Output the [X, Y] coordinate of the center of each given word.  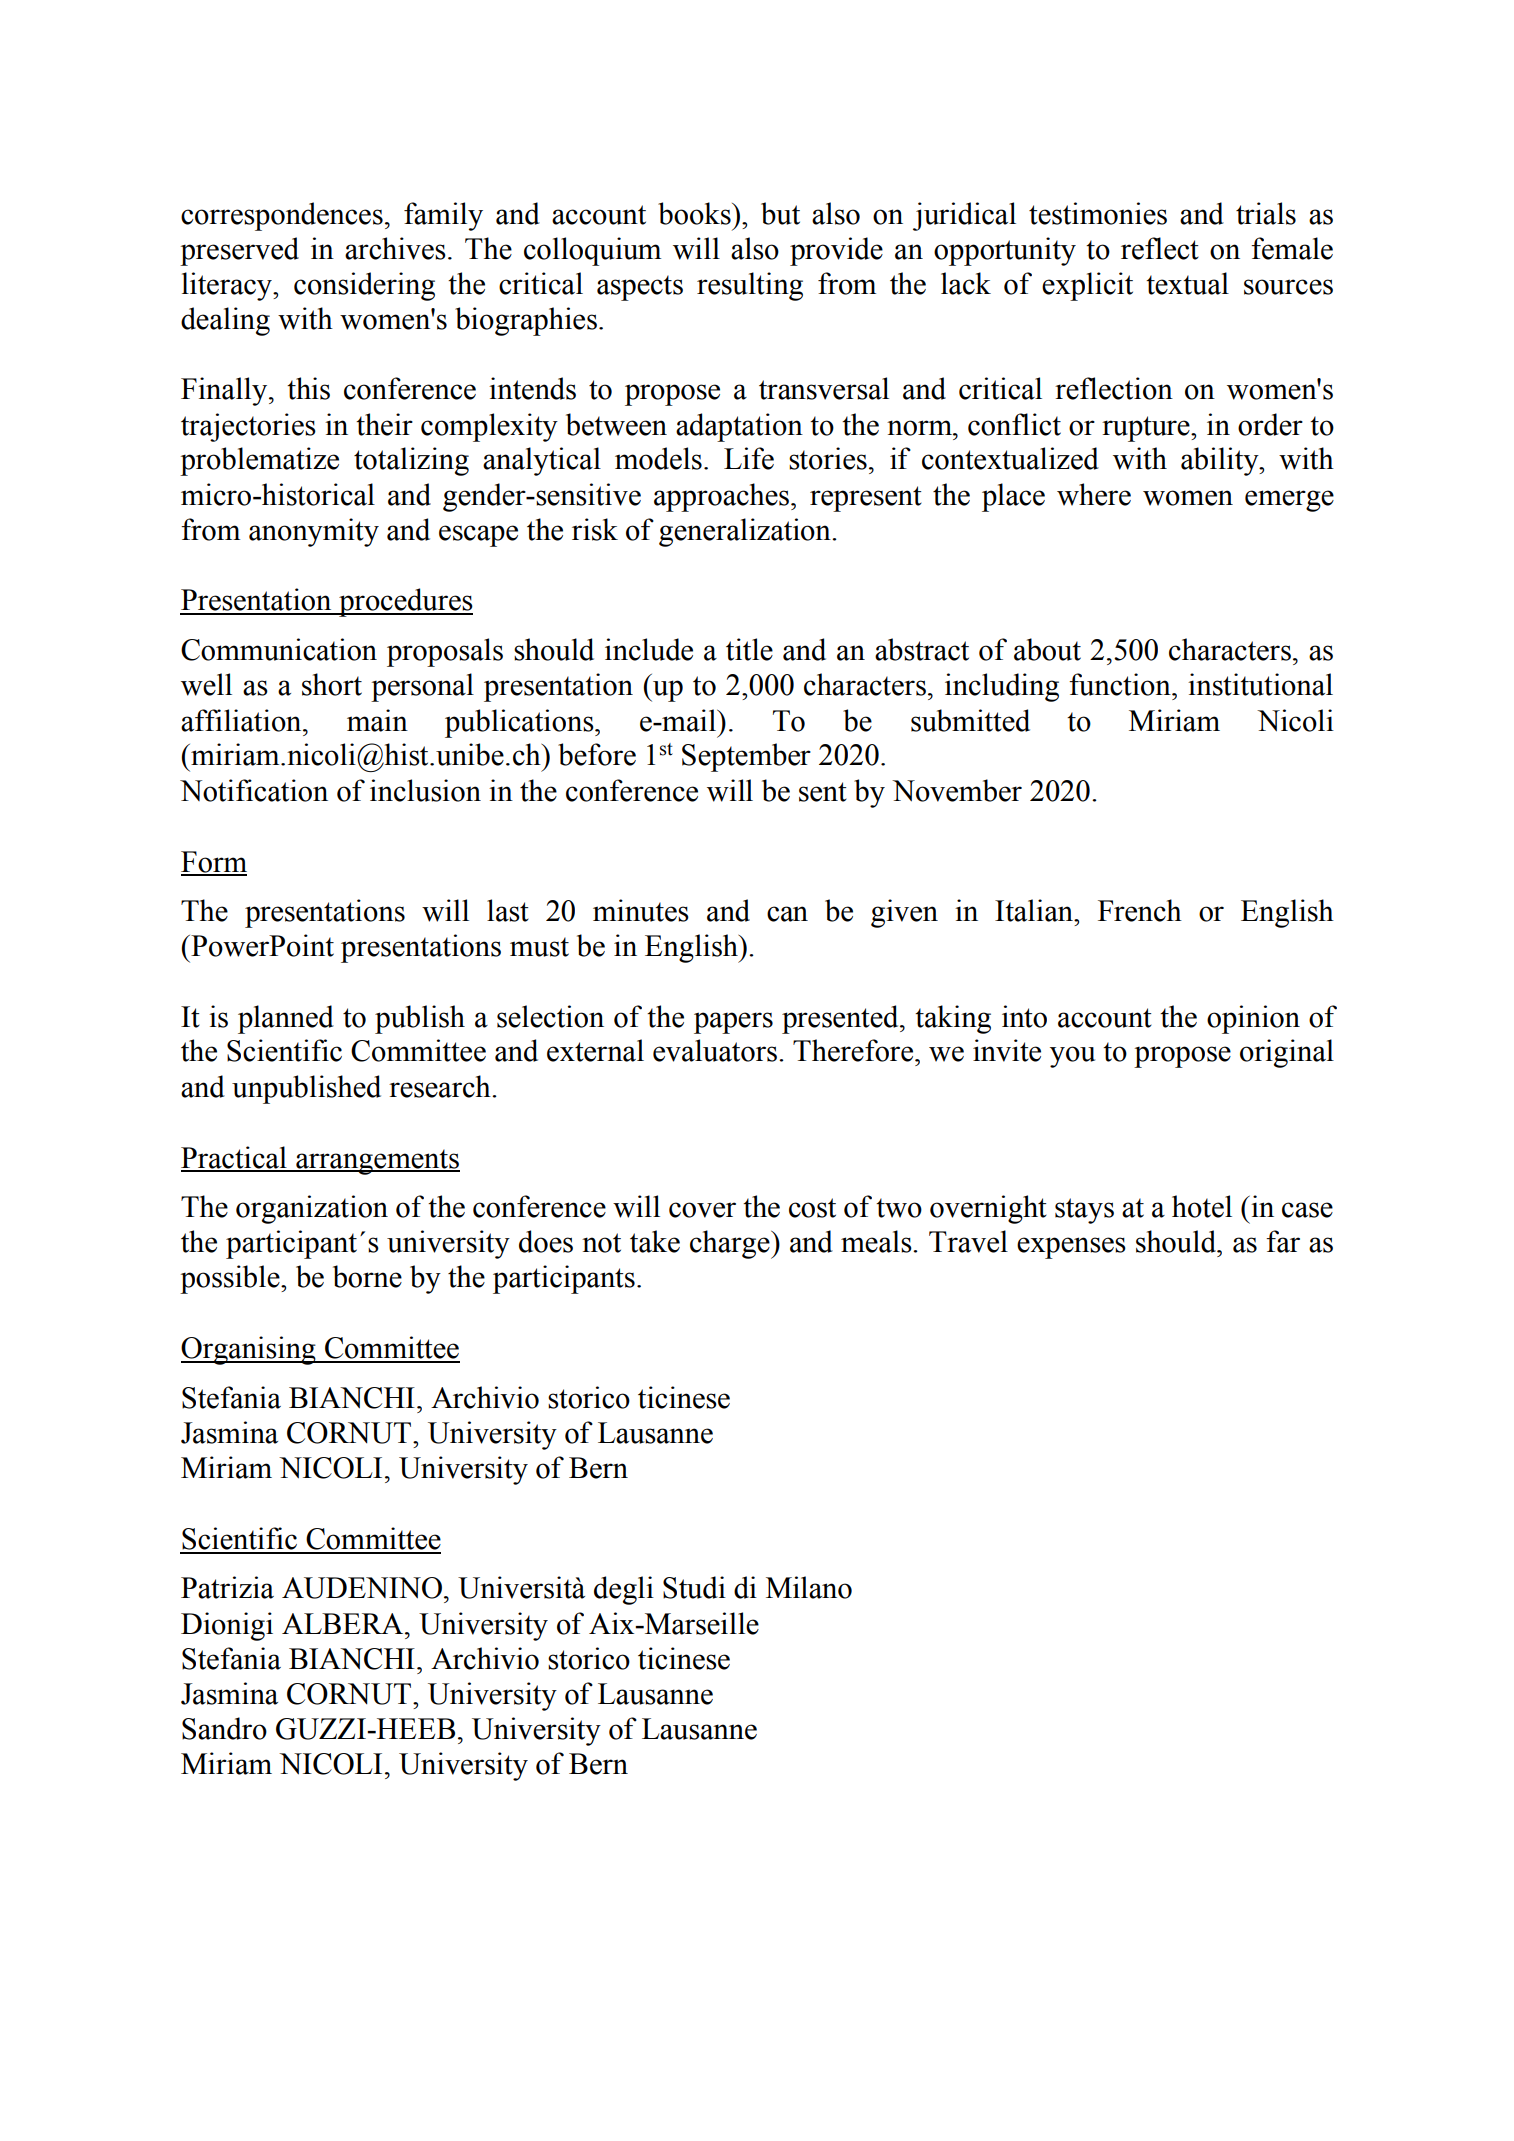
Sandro [224, 1728]
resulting [750, 286]
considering [364, 286]
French [1140, 910]
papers [733, 1023]
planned [286, 1019]
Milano [809, 1587]
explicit [1087, 286]
